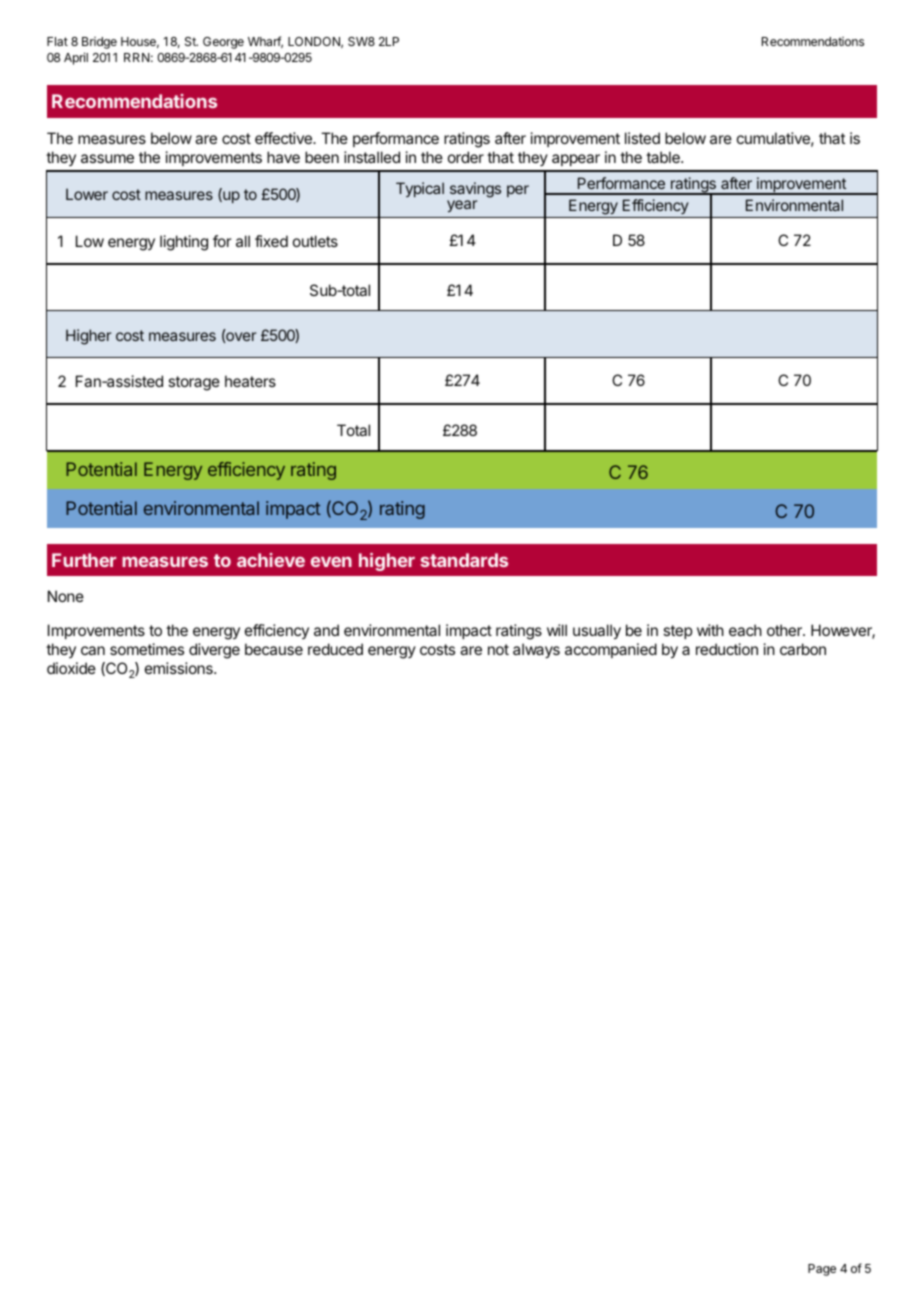  I want to click on listed, so click(642, 138).
